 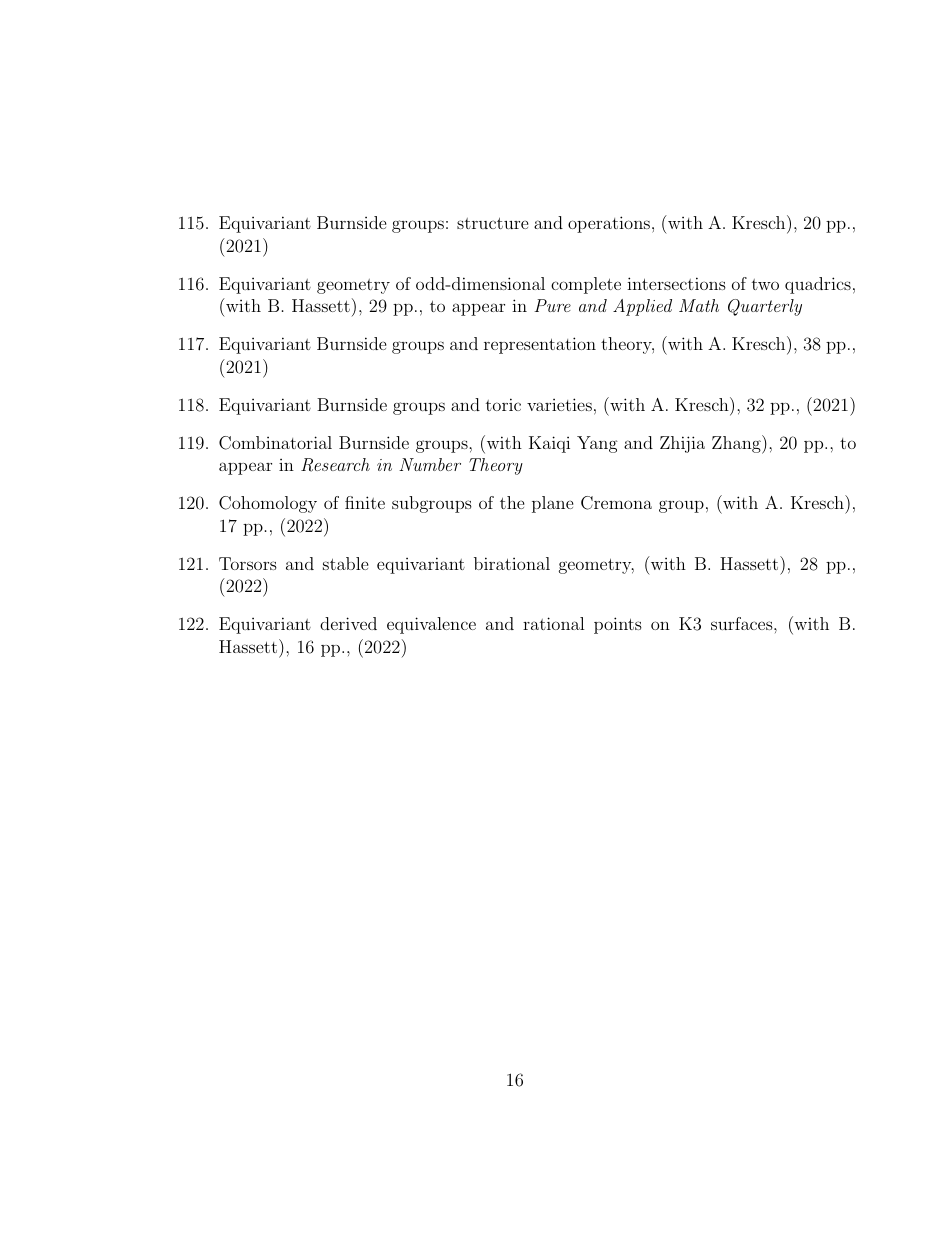 What do you see at coordinates (275, 443) in the screenshot?
I see `Combinatorial` at bounding box center [275, 443].
